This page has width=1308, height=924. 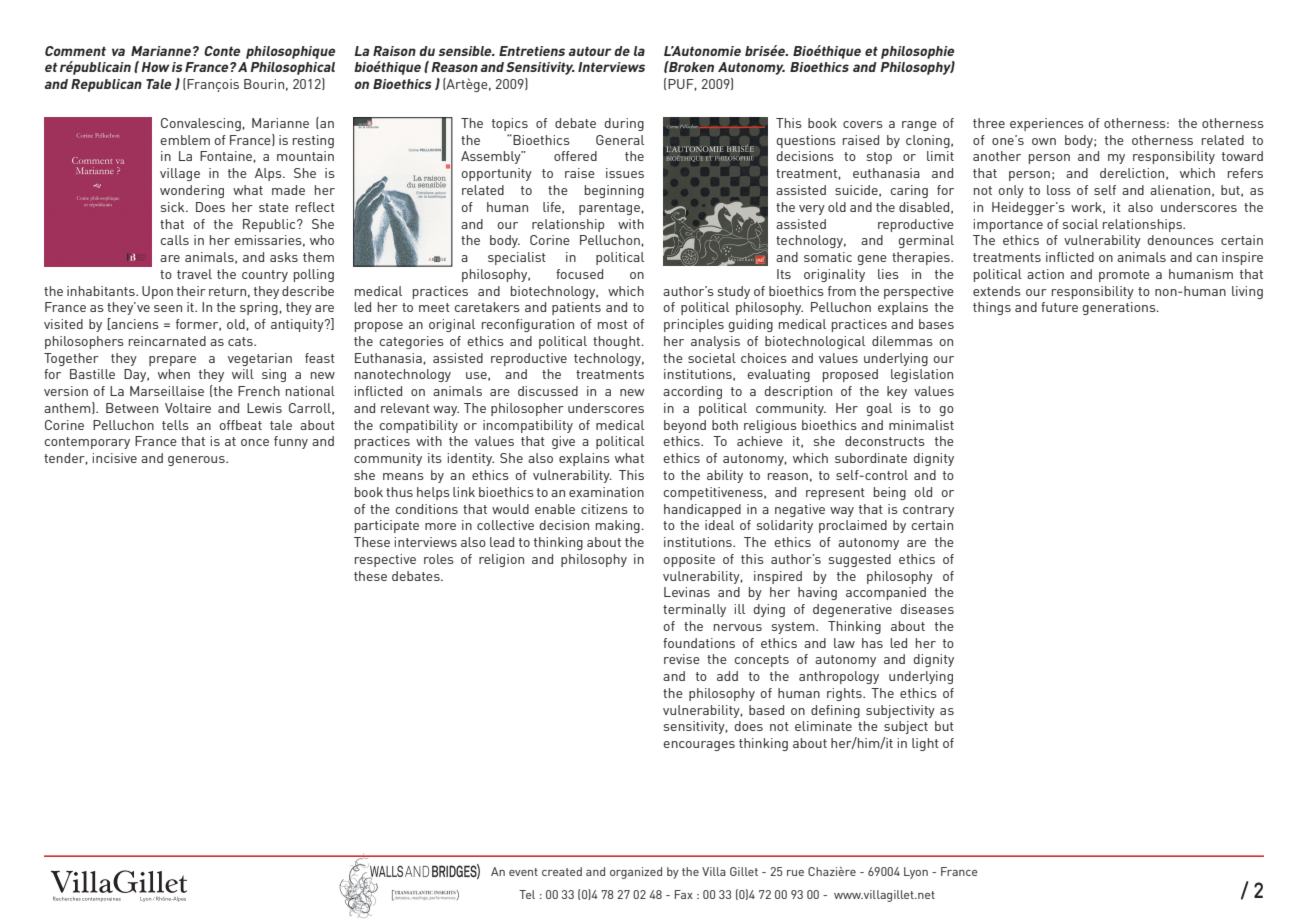 What do you see at coordinates (624, 124) in the page?
I see `during` at bounding box center [624, 124].
